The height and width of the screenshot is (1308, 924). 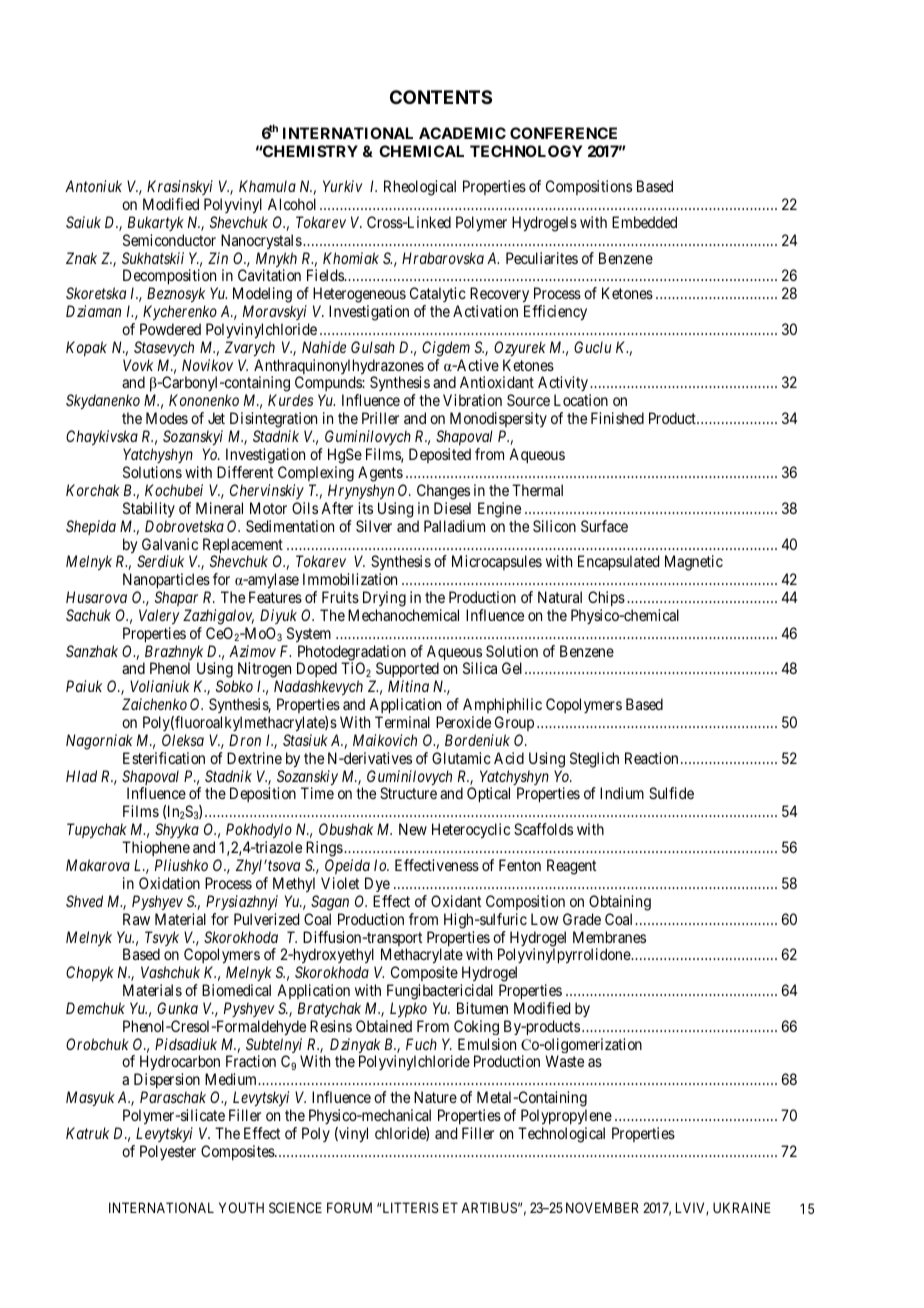 I want to click on Supported, so click(x=406, y=671).
